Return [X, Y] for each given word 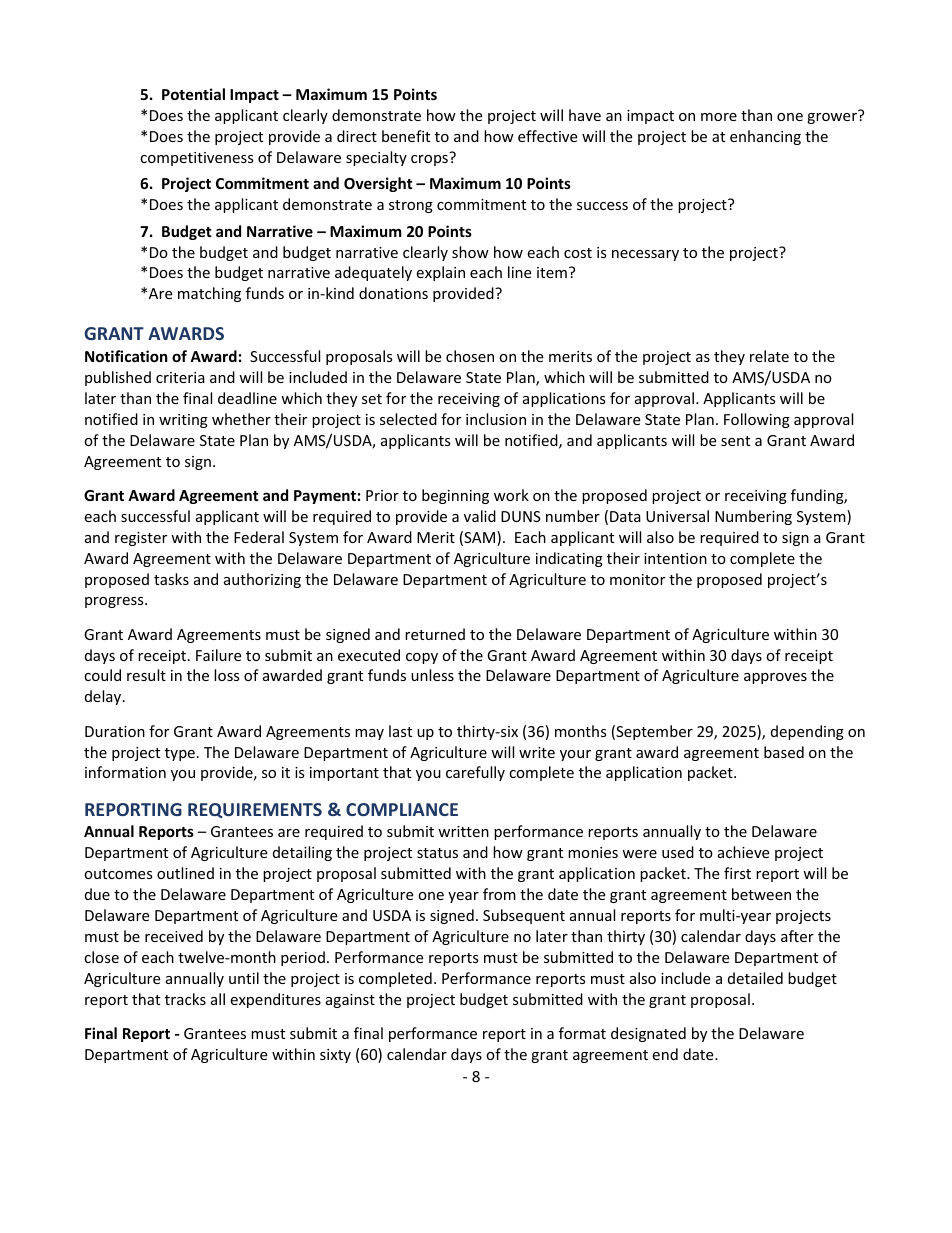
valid [480, 516]
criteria [180, 377]
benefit [406, 136]
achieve [743, 852]
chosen [470, 356]
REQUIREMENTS [255, 810]
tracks [185, 999]
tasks [171, 579]
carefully [475, 773]
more [719, 117]
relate [769, 356]
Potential [193, 94]
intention [675, 558]
